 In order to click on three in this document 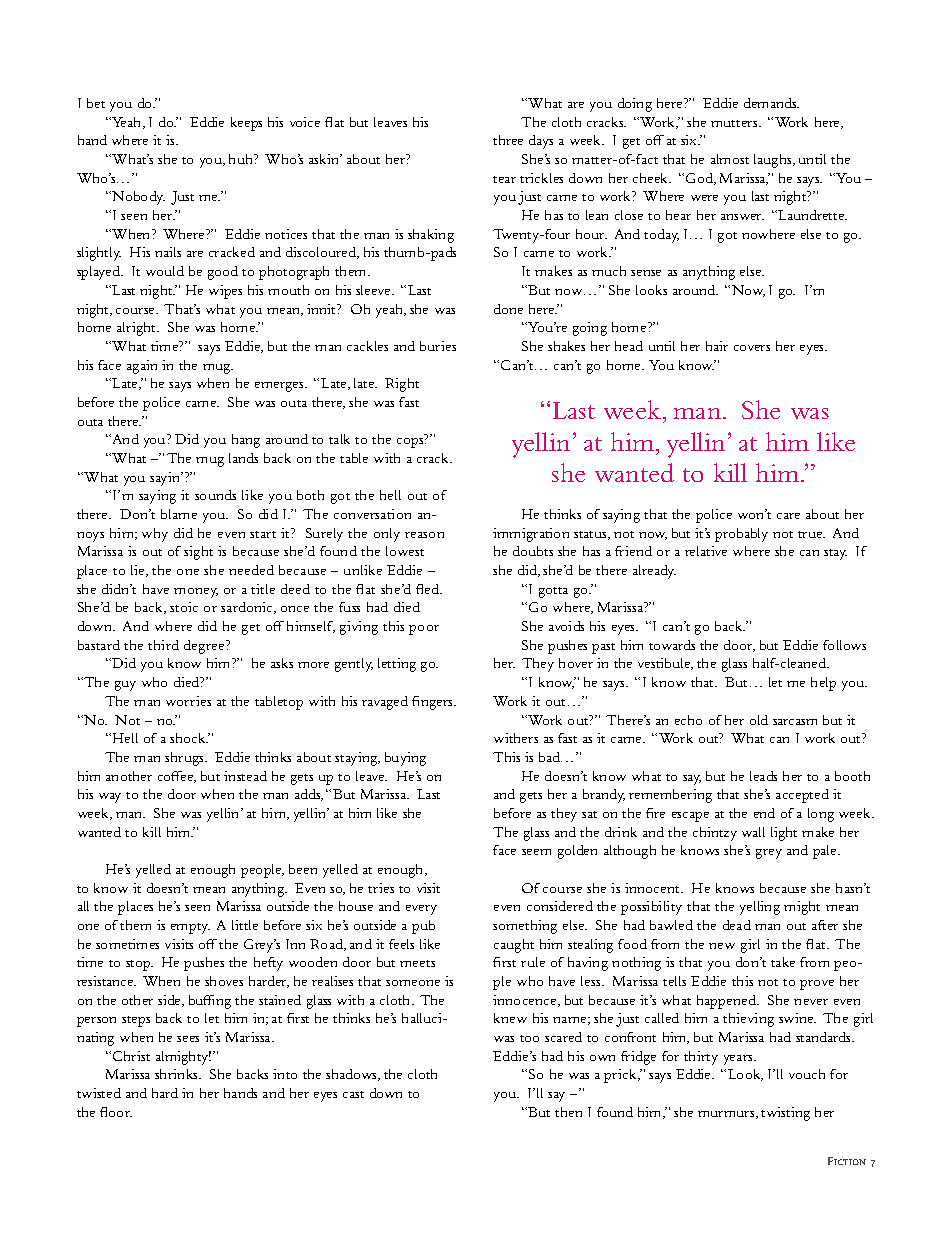, I will do `click(508, 140)`.
